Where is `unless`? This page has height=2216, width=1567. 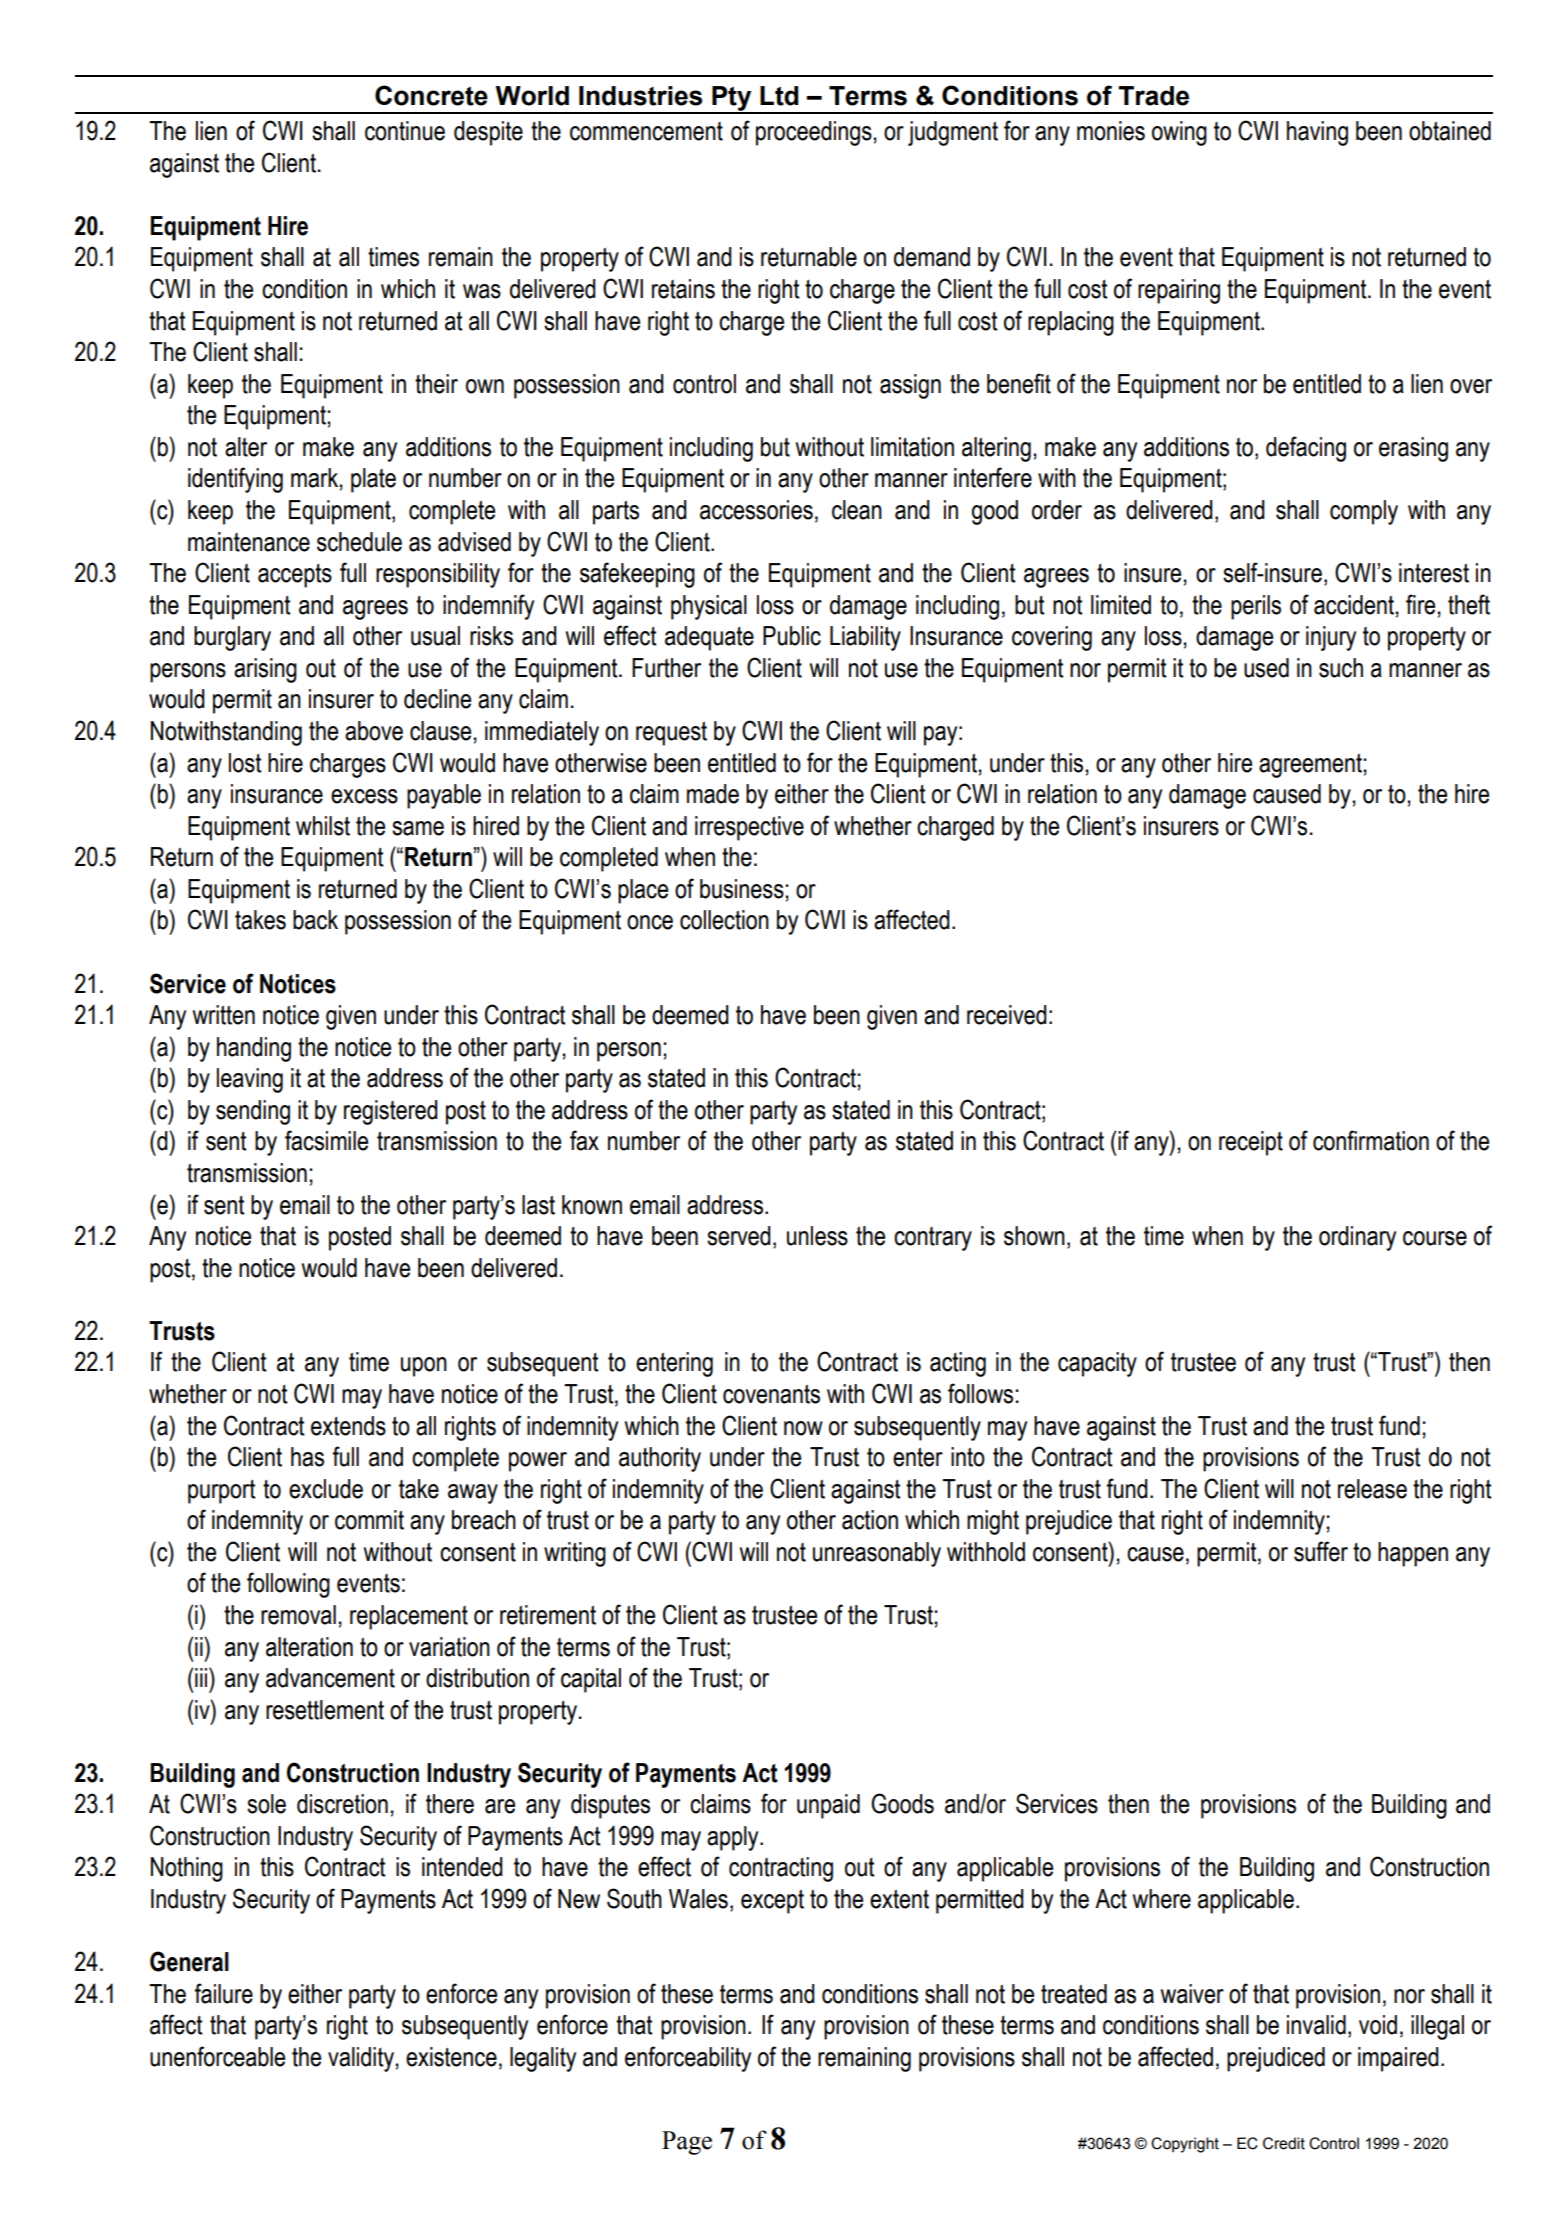
unless is located at coordinates (817, 1236).
